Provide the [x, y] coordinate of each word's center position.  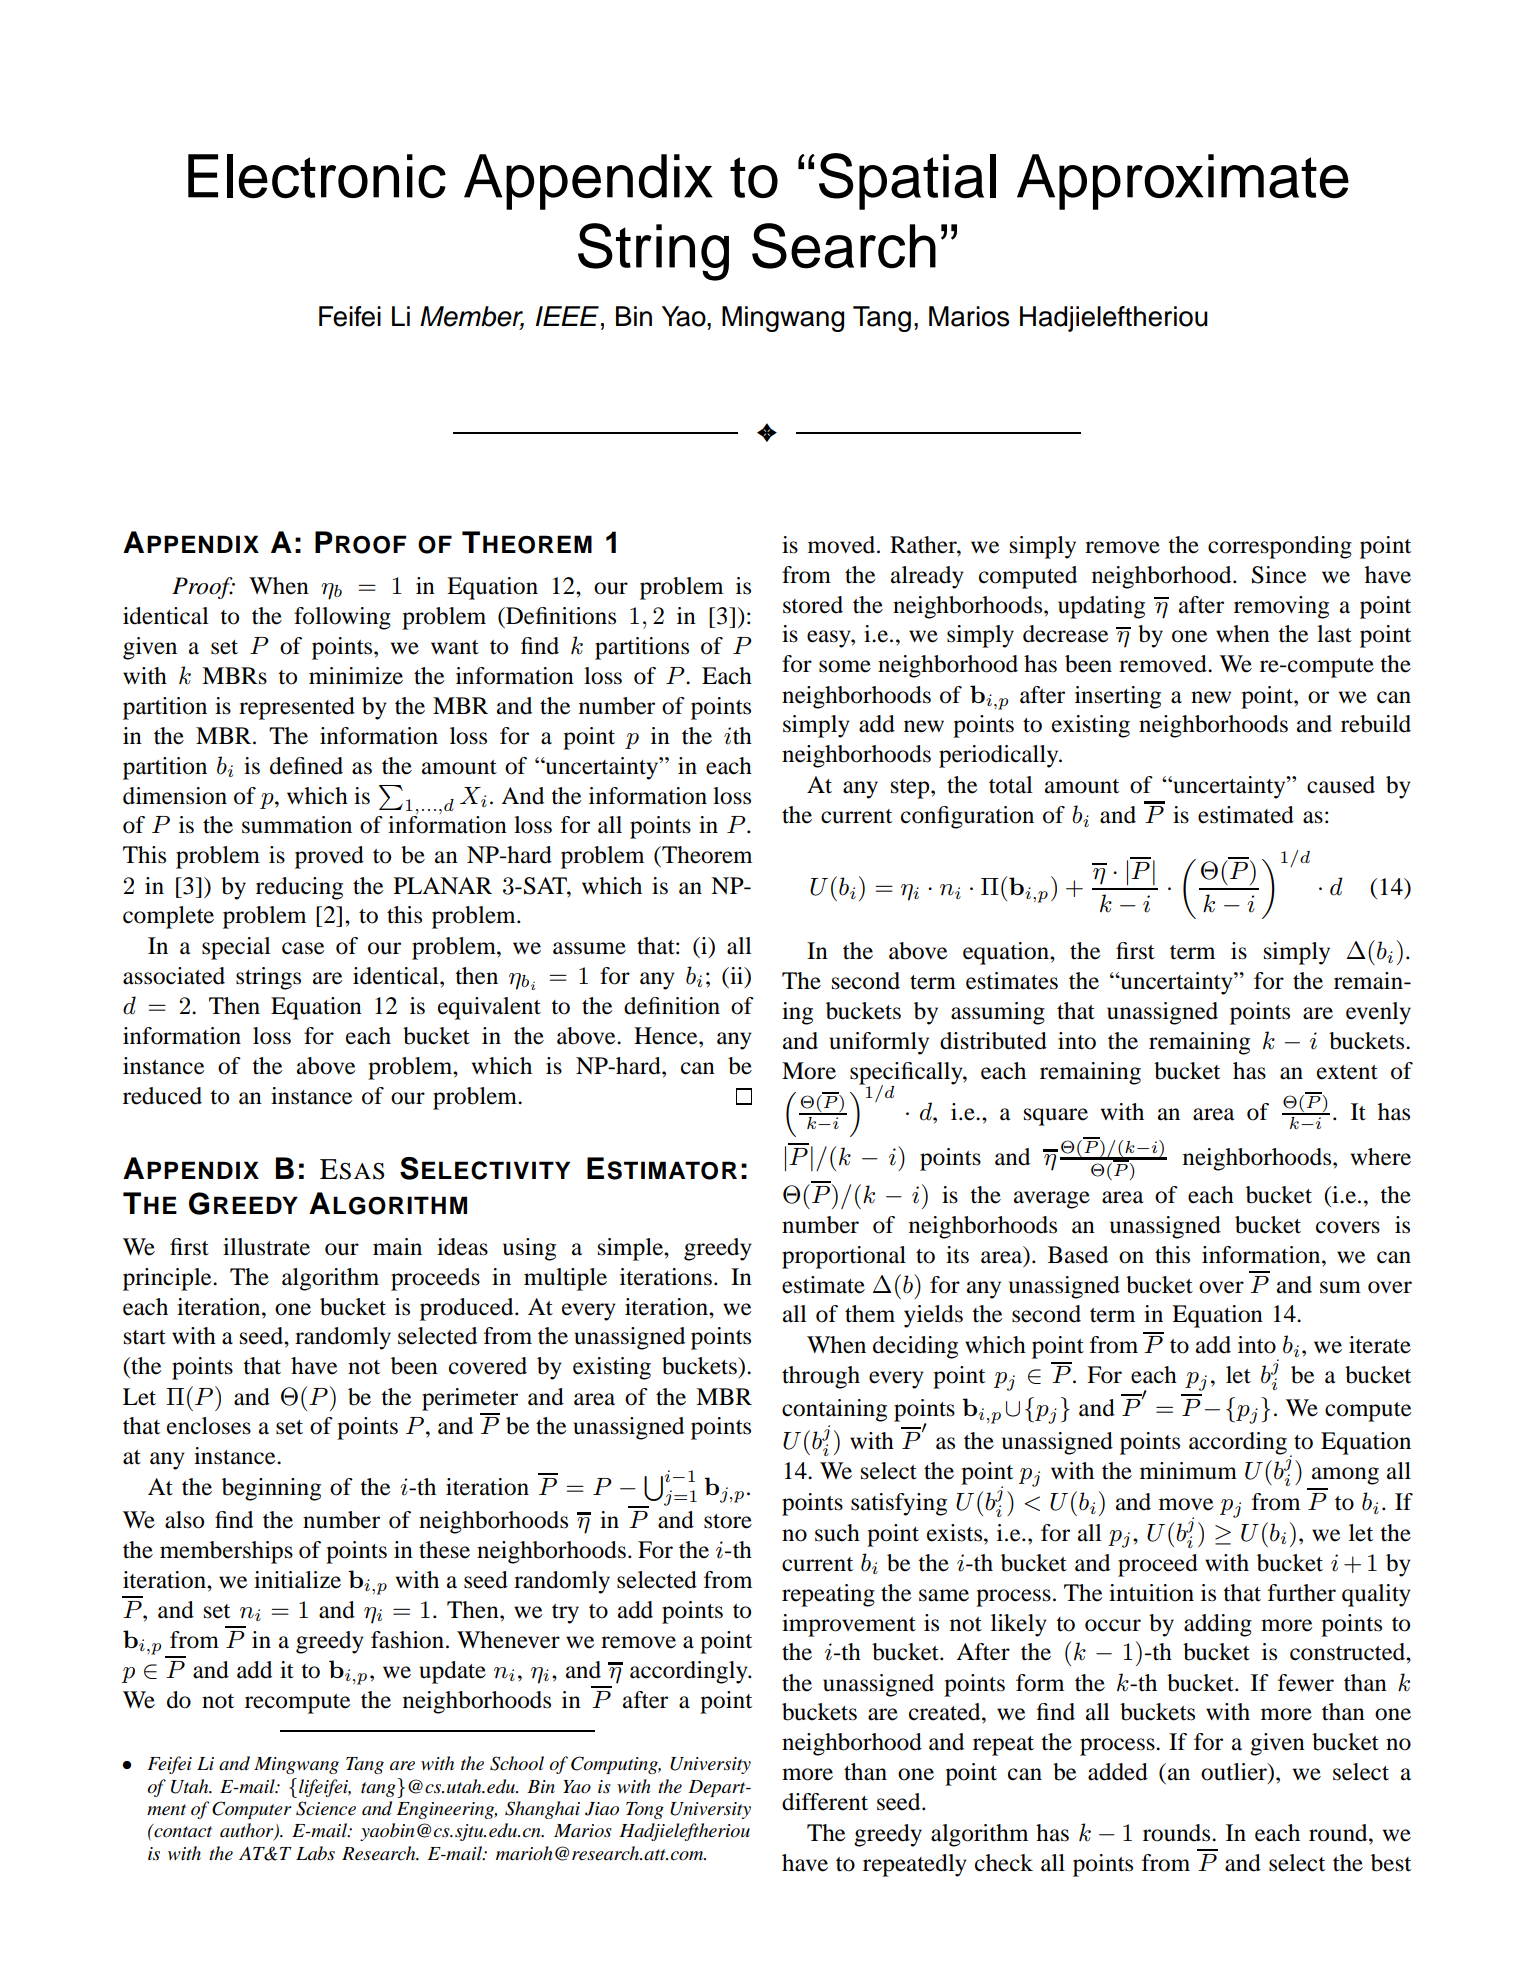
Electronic [317, 176]
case [303, 948]
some [845, 666]
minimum [1188, 1471]
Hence [667, 1036]
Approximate [1183, 182]
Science [326, 1808]
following [342, 618]
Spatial [907, 181]
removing [1281, 607]
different [825, 1802]
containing [834, 1410]
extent [1347, 1072]
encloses [209, 1426]
